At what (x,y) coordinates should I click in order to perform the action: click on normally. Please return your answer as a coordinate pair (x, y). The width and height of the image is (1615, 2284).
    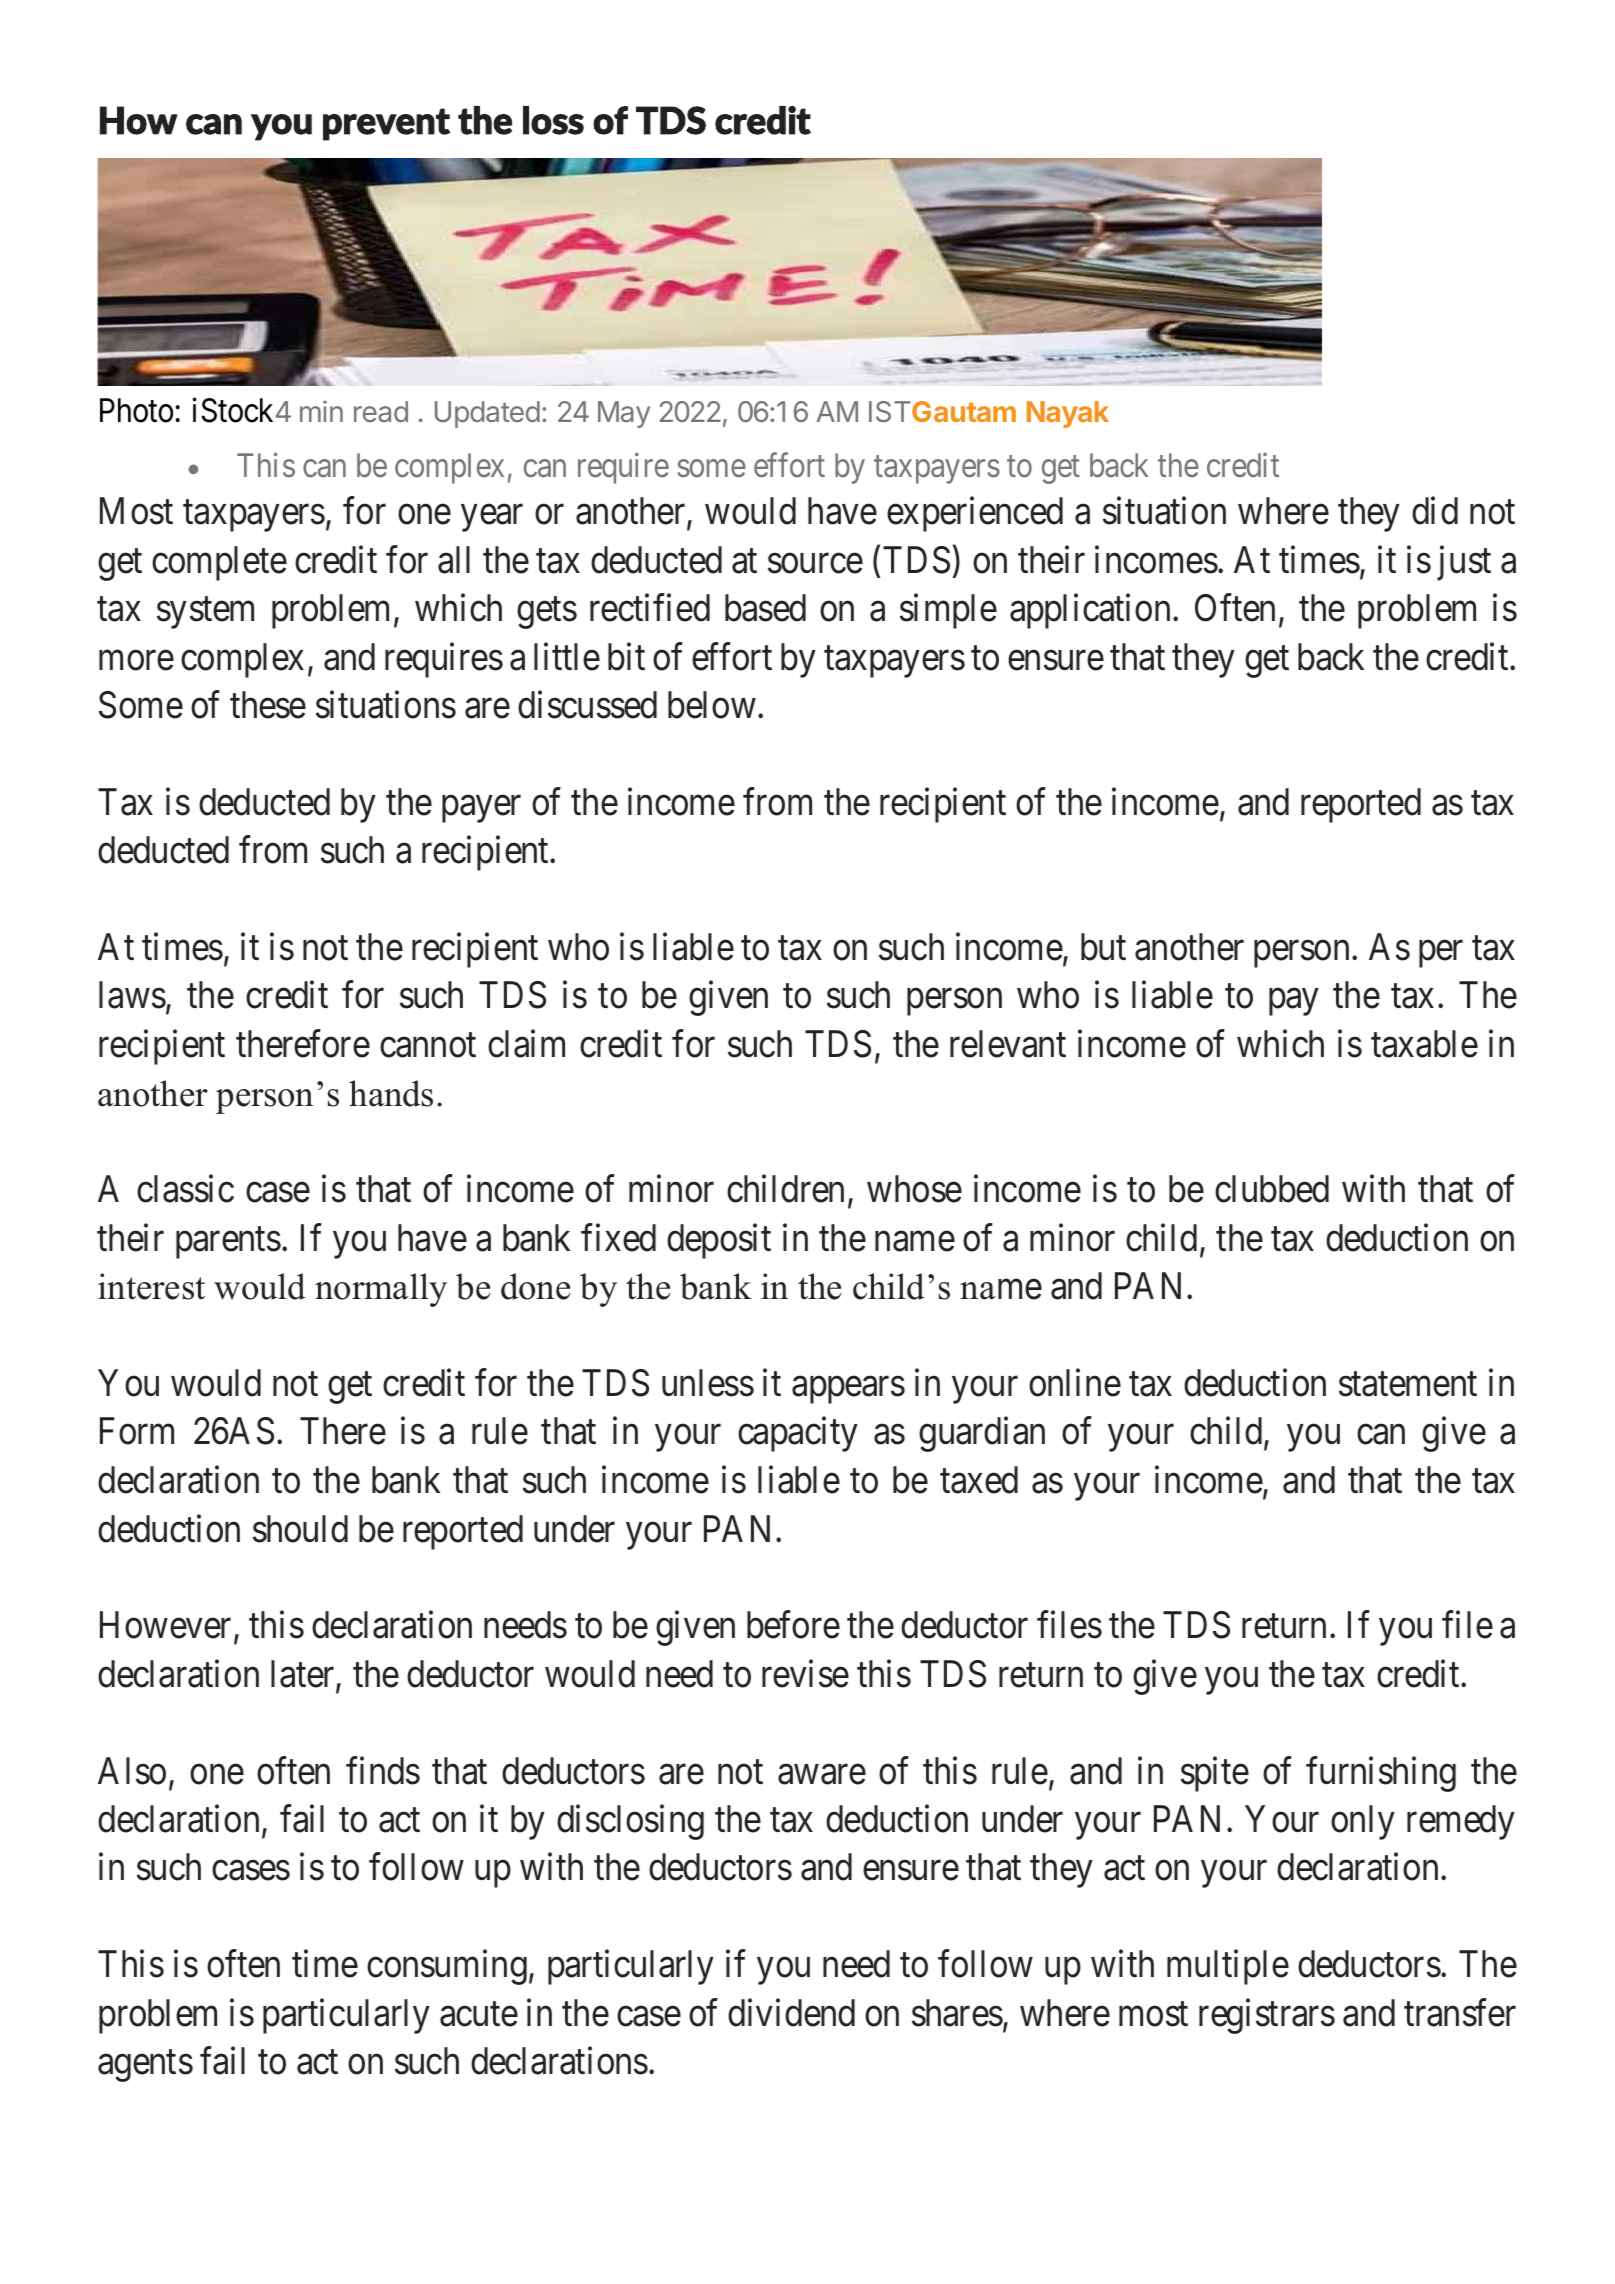
    Looking at the image, I should click on (381, 1290).
